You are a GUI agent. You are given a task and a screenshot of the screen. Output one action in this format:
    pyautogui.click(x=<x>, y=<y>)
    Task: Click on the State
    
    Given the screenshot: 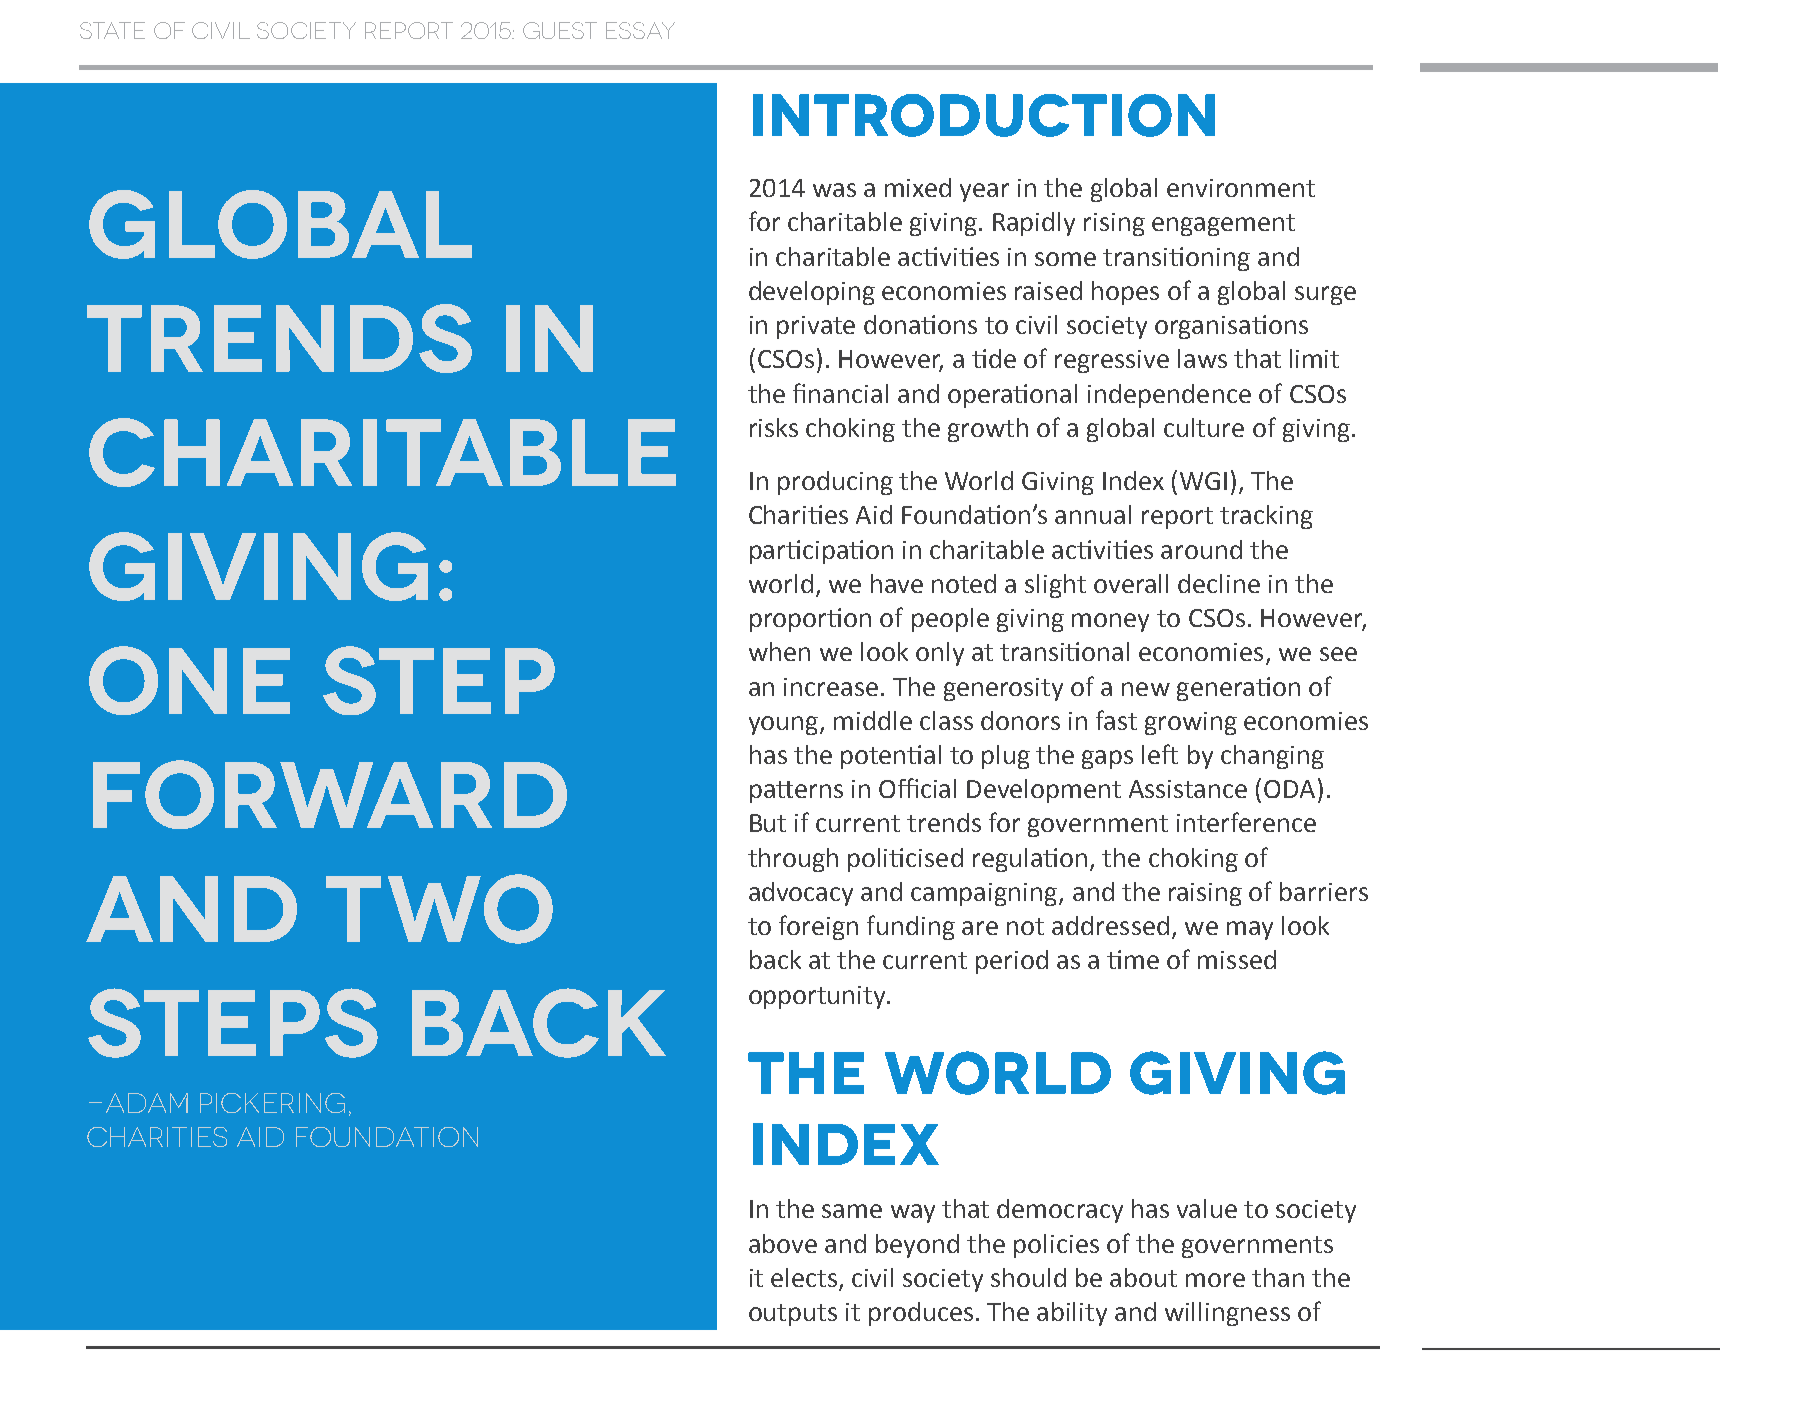 What is the action you would take?
    pyautogui.click(x=112, y=30)
